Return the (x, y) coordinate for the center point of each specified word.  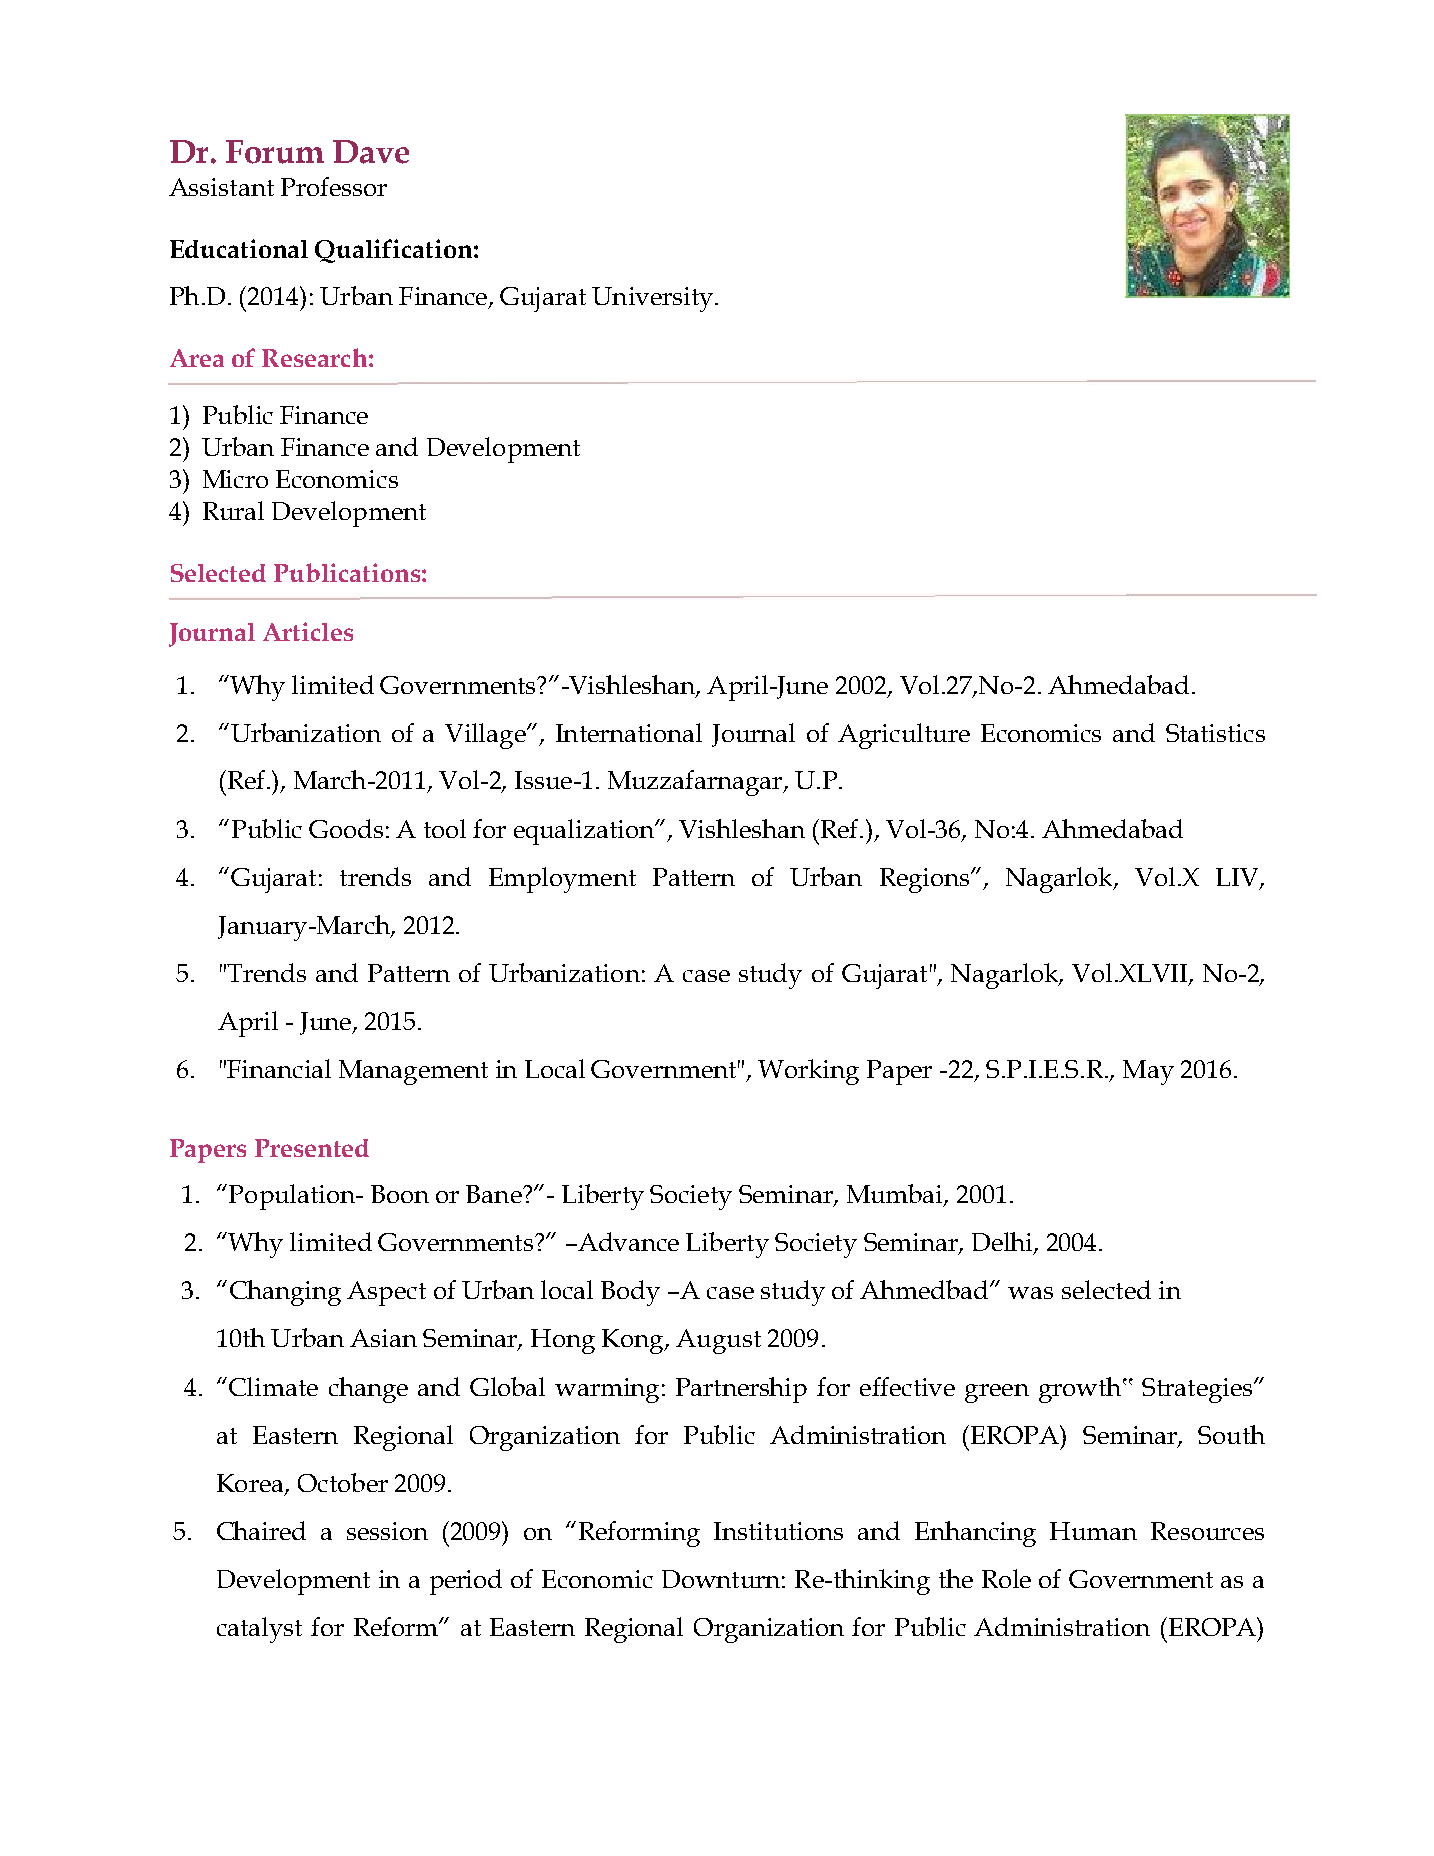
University (652, 299)
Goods (346, 828)
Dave (371, 152)
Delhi (1003, 1243)
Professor (334, 186)
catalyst (259, 1630)
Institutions (778, 1531)
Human (1093, 1531)
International (629, 732)
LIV (1238, 878)
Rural (233, 510)
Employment (562, 880)
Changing (285, 1293)
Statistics (1215, 733)
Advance (627, 1241)
